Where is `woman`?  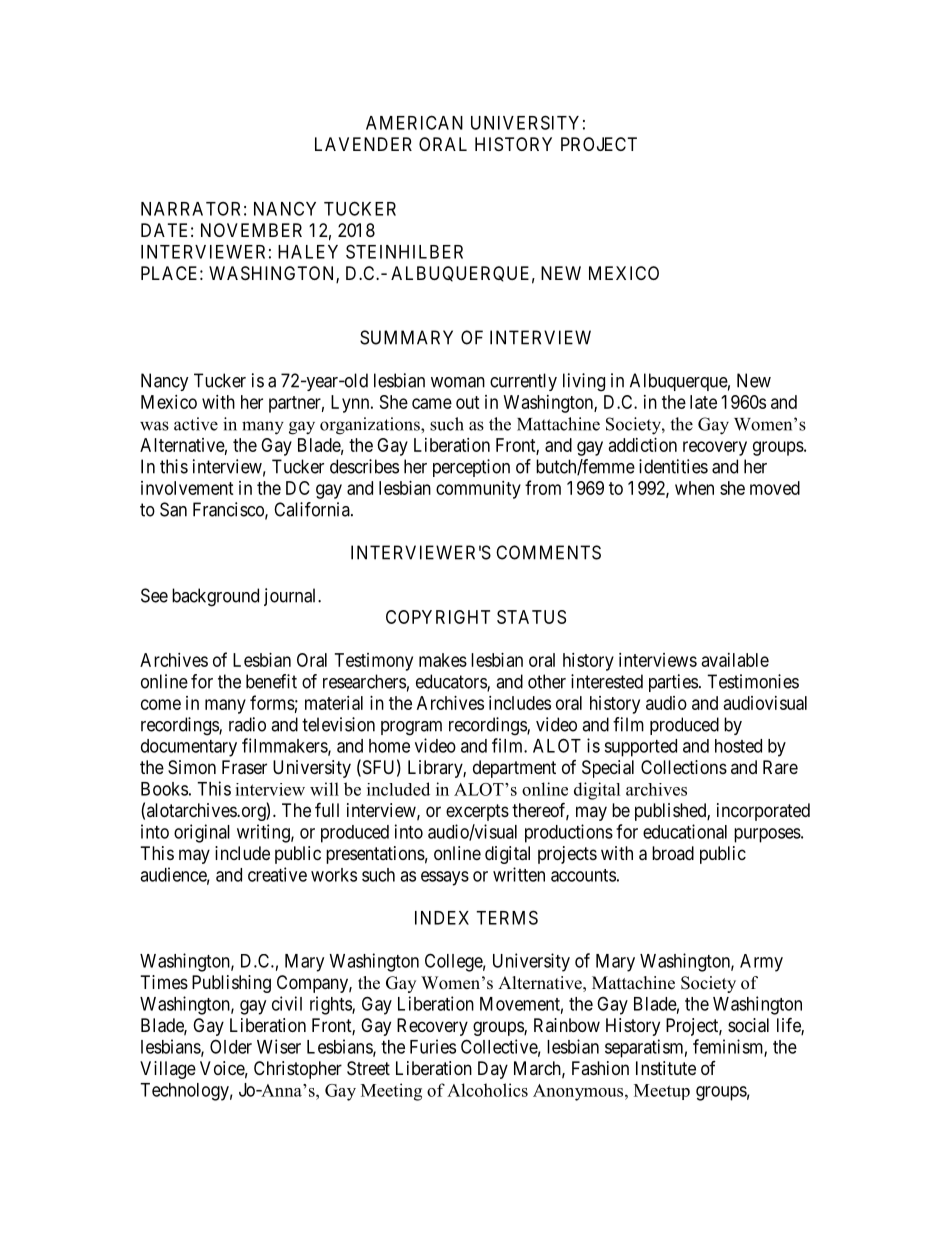 woman is located at coordinates (458, 382).
